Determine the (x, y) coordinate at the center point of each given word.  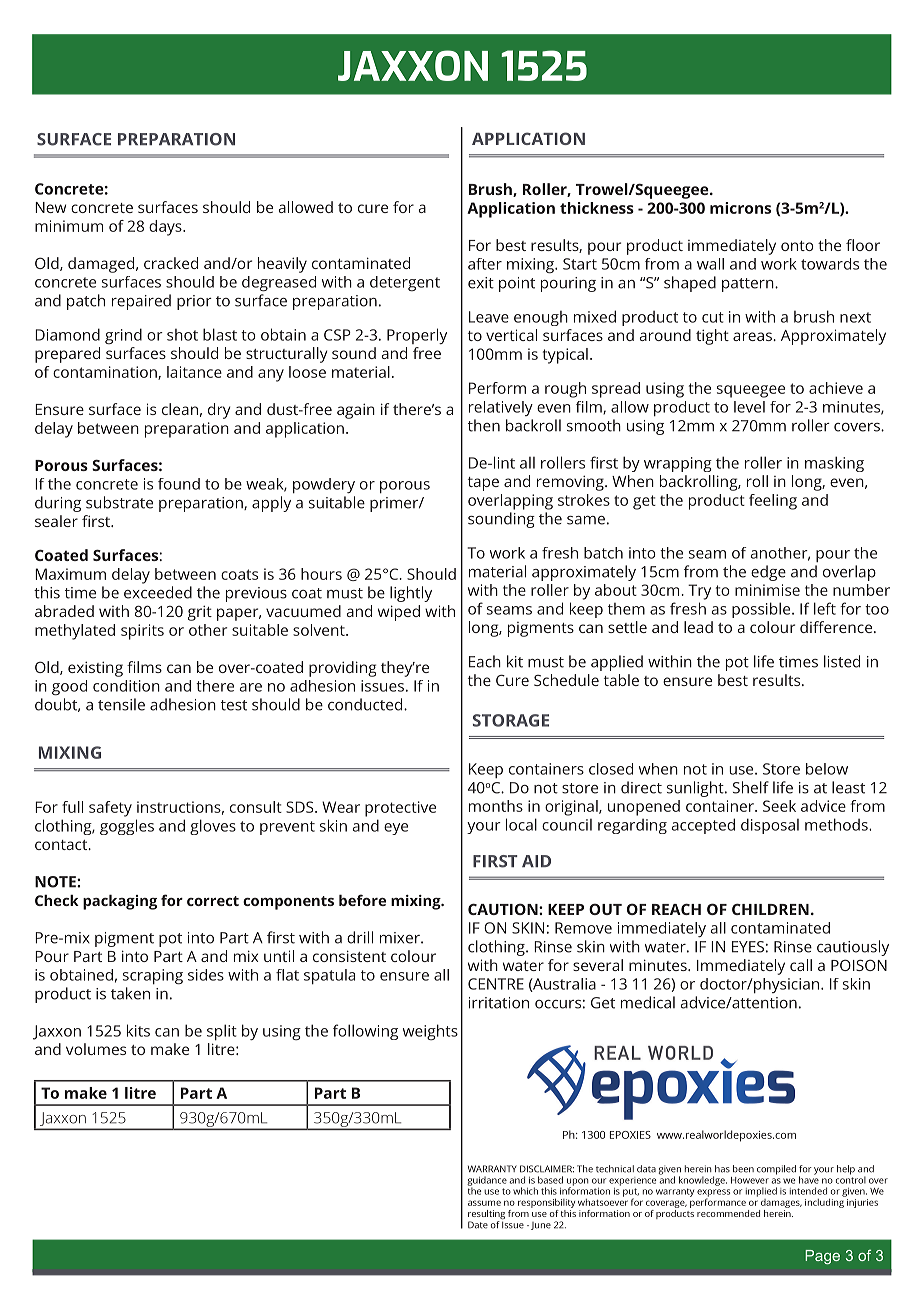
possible (762, 610)
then (484, 425)
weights (430, 1032)
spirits (142, 632)
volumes (96, 1049)
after (485, 264)
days (166, 228)
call (801, 965)
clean (180, 409)
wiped (399, 613)
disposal (770, 826)
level (749, 407)
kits (138, 1030)
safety (110, 809)
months (496, 806)
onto (797, 246)
